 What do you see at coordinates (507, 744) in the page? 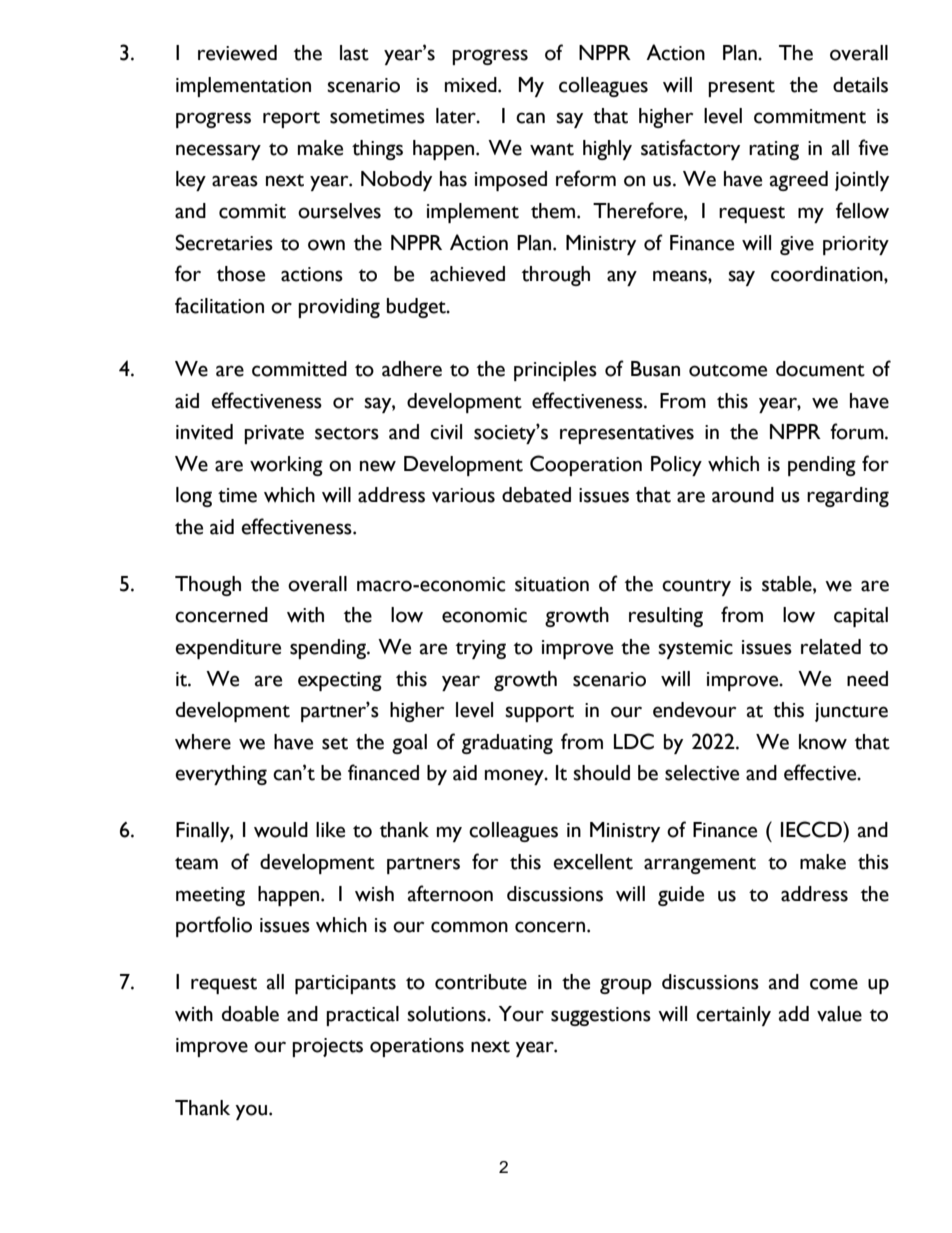
I see `graduating` at bounding box center [507, 744].
